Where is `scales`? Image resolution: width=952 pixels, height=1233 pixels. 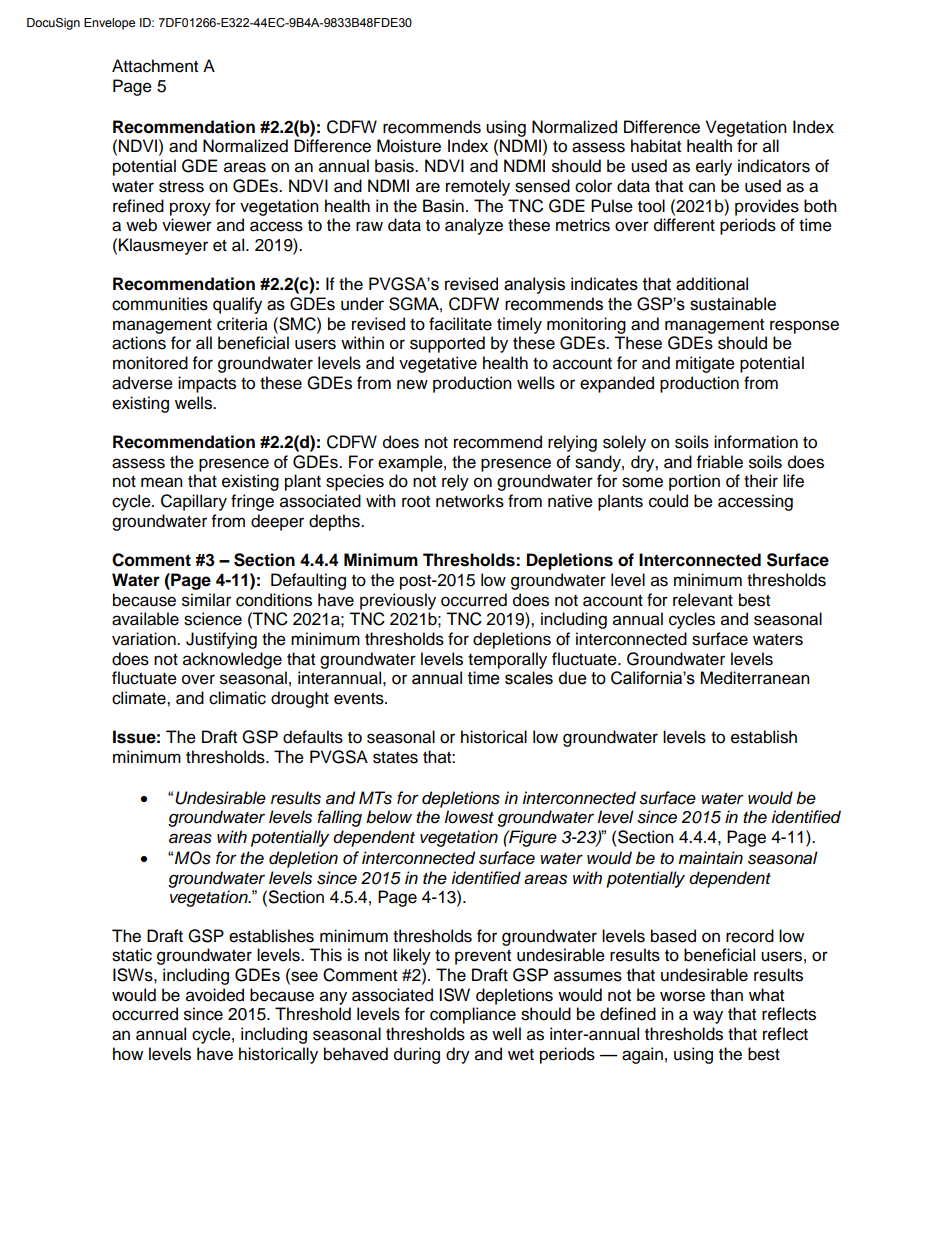 scales is located at coordinates (529, 678).
